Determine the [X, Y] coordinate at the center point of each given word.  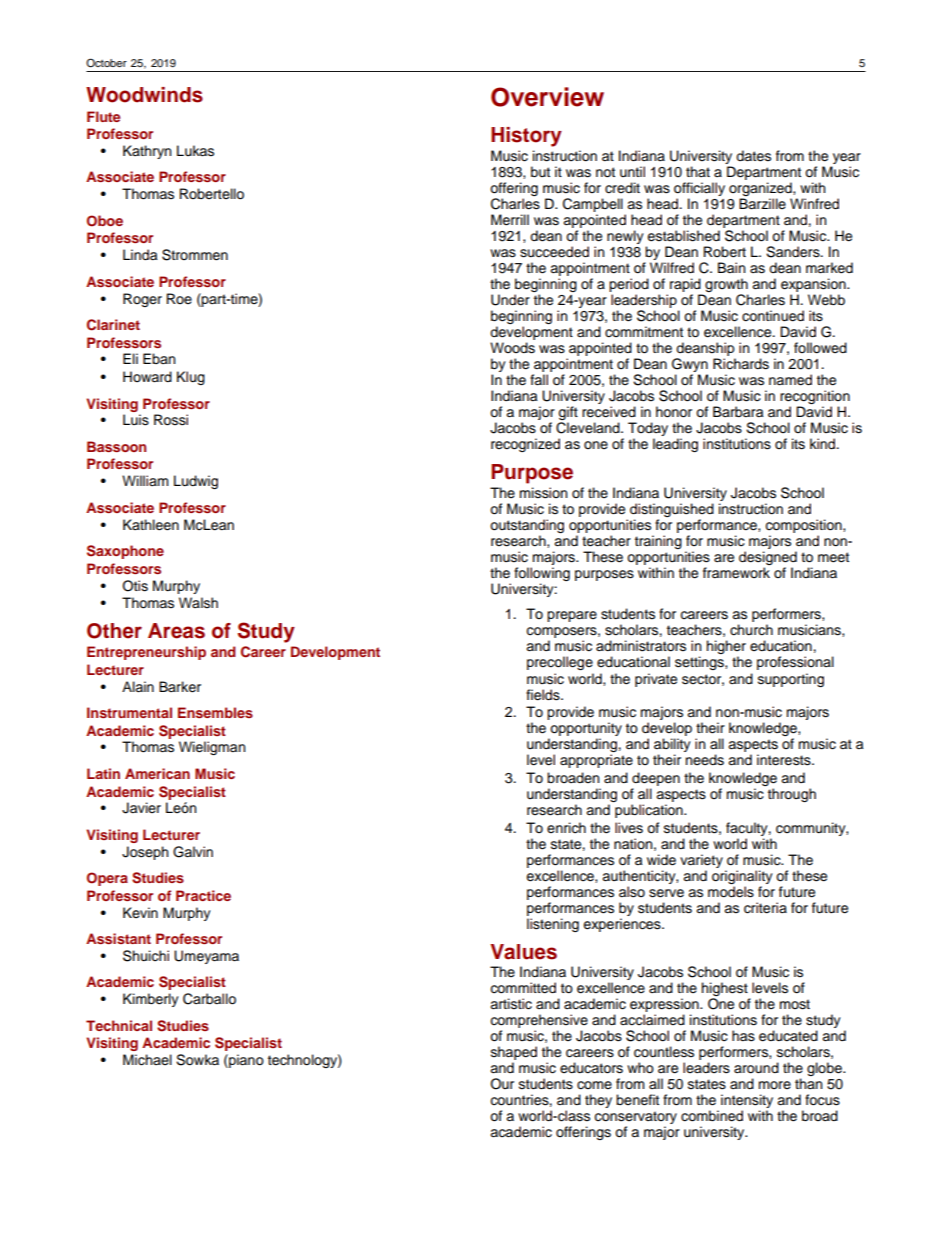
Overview [547, 97]
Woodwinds [144, 95]
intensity [747, 1102]
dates [753, 156]
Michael [147, 1060]
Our [502, 1084]
